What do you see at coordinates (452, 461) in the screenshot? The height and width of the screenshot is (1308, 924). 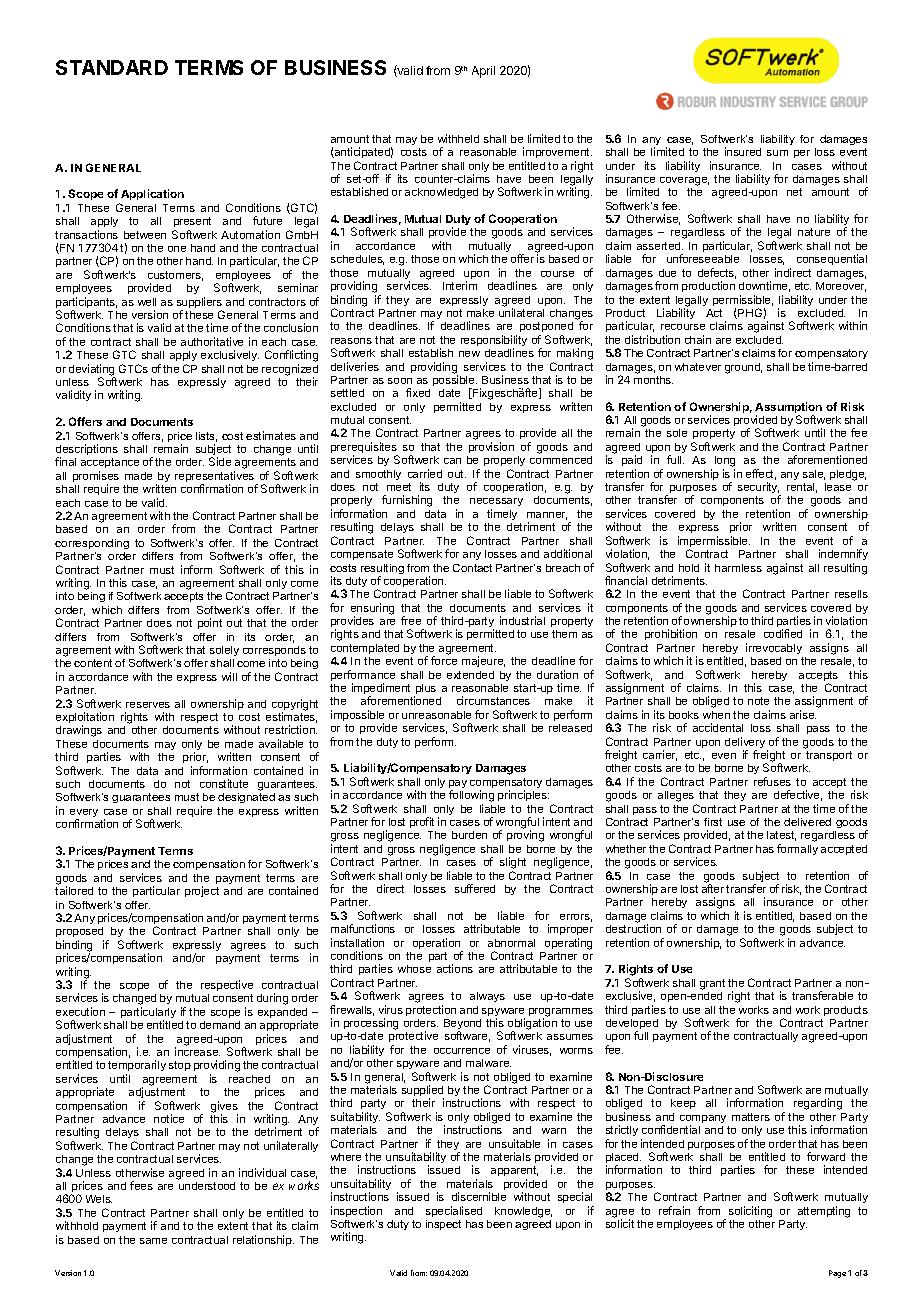 I see `can` at bounding box center [452, 461].
